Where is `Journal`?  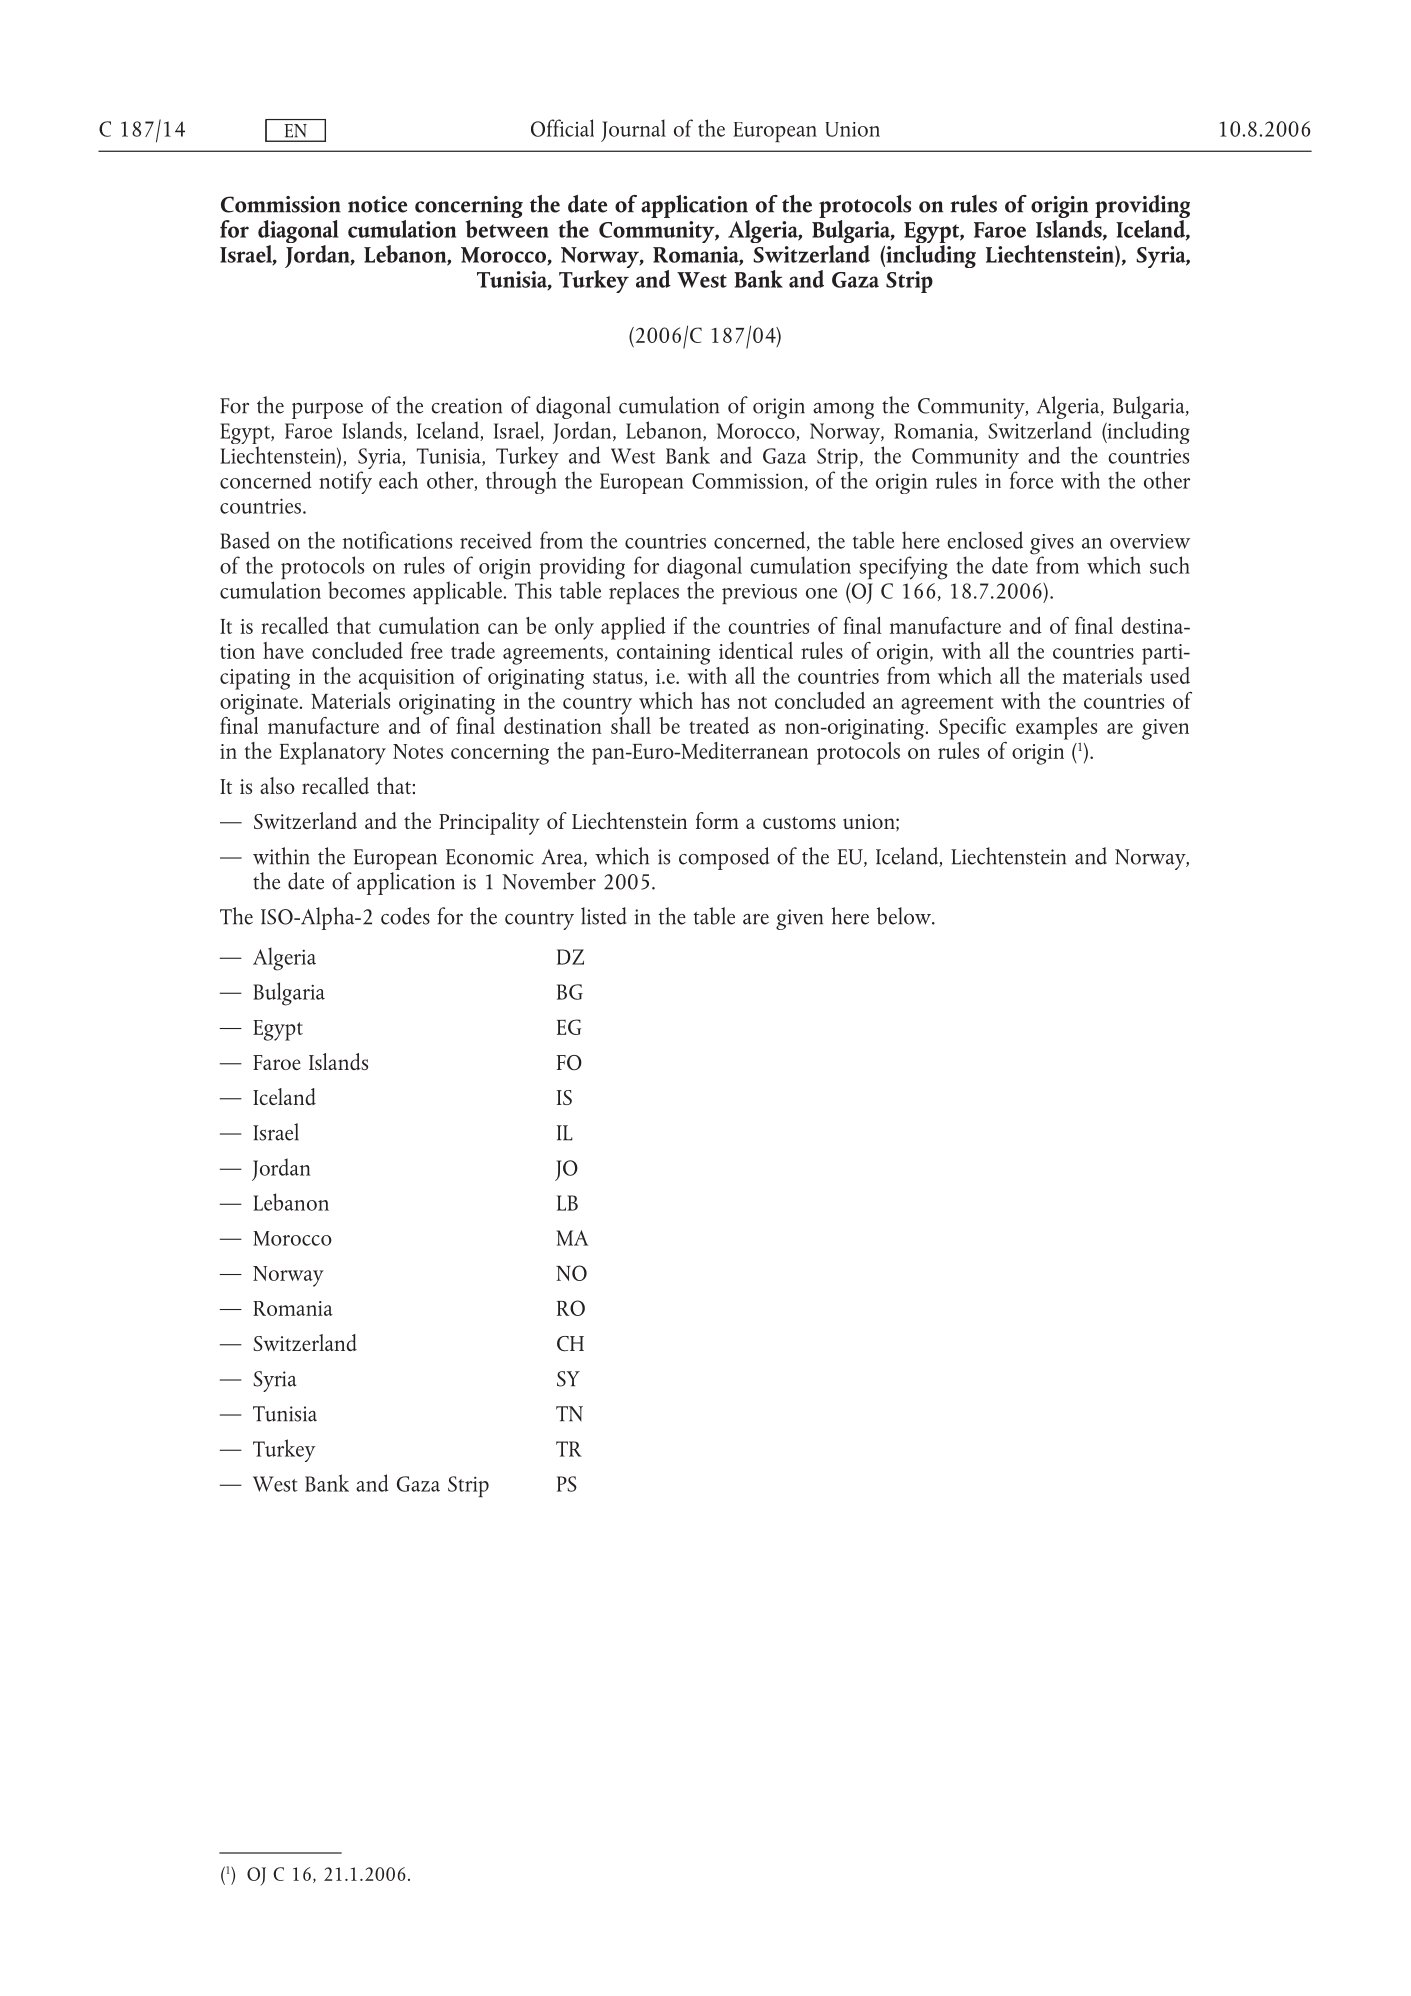
Journal is located at coordinates (633, 130).
